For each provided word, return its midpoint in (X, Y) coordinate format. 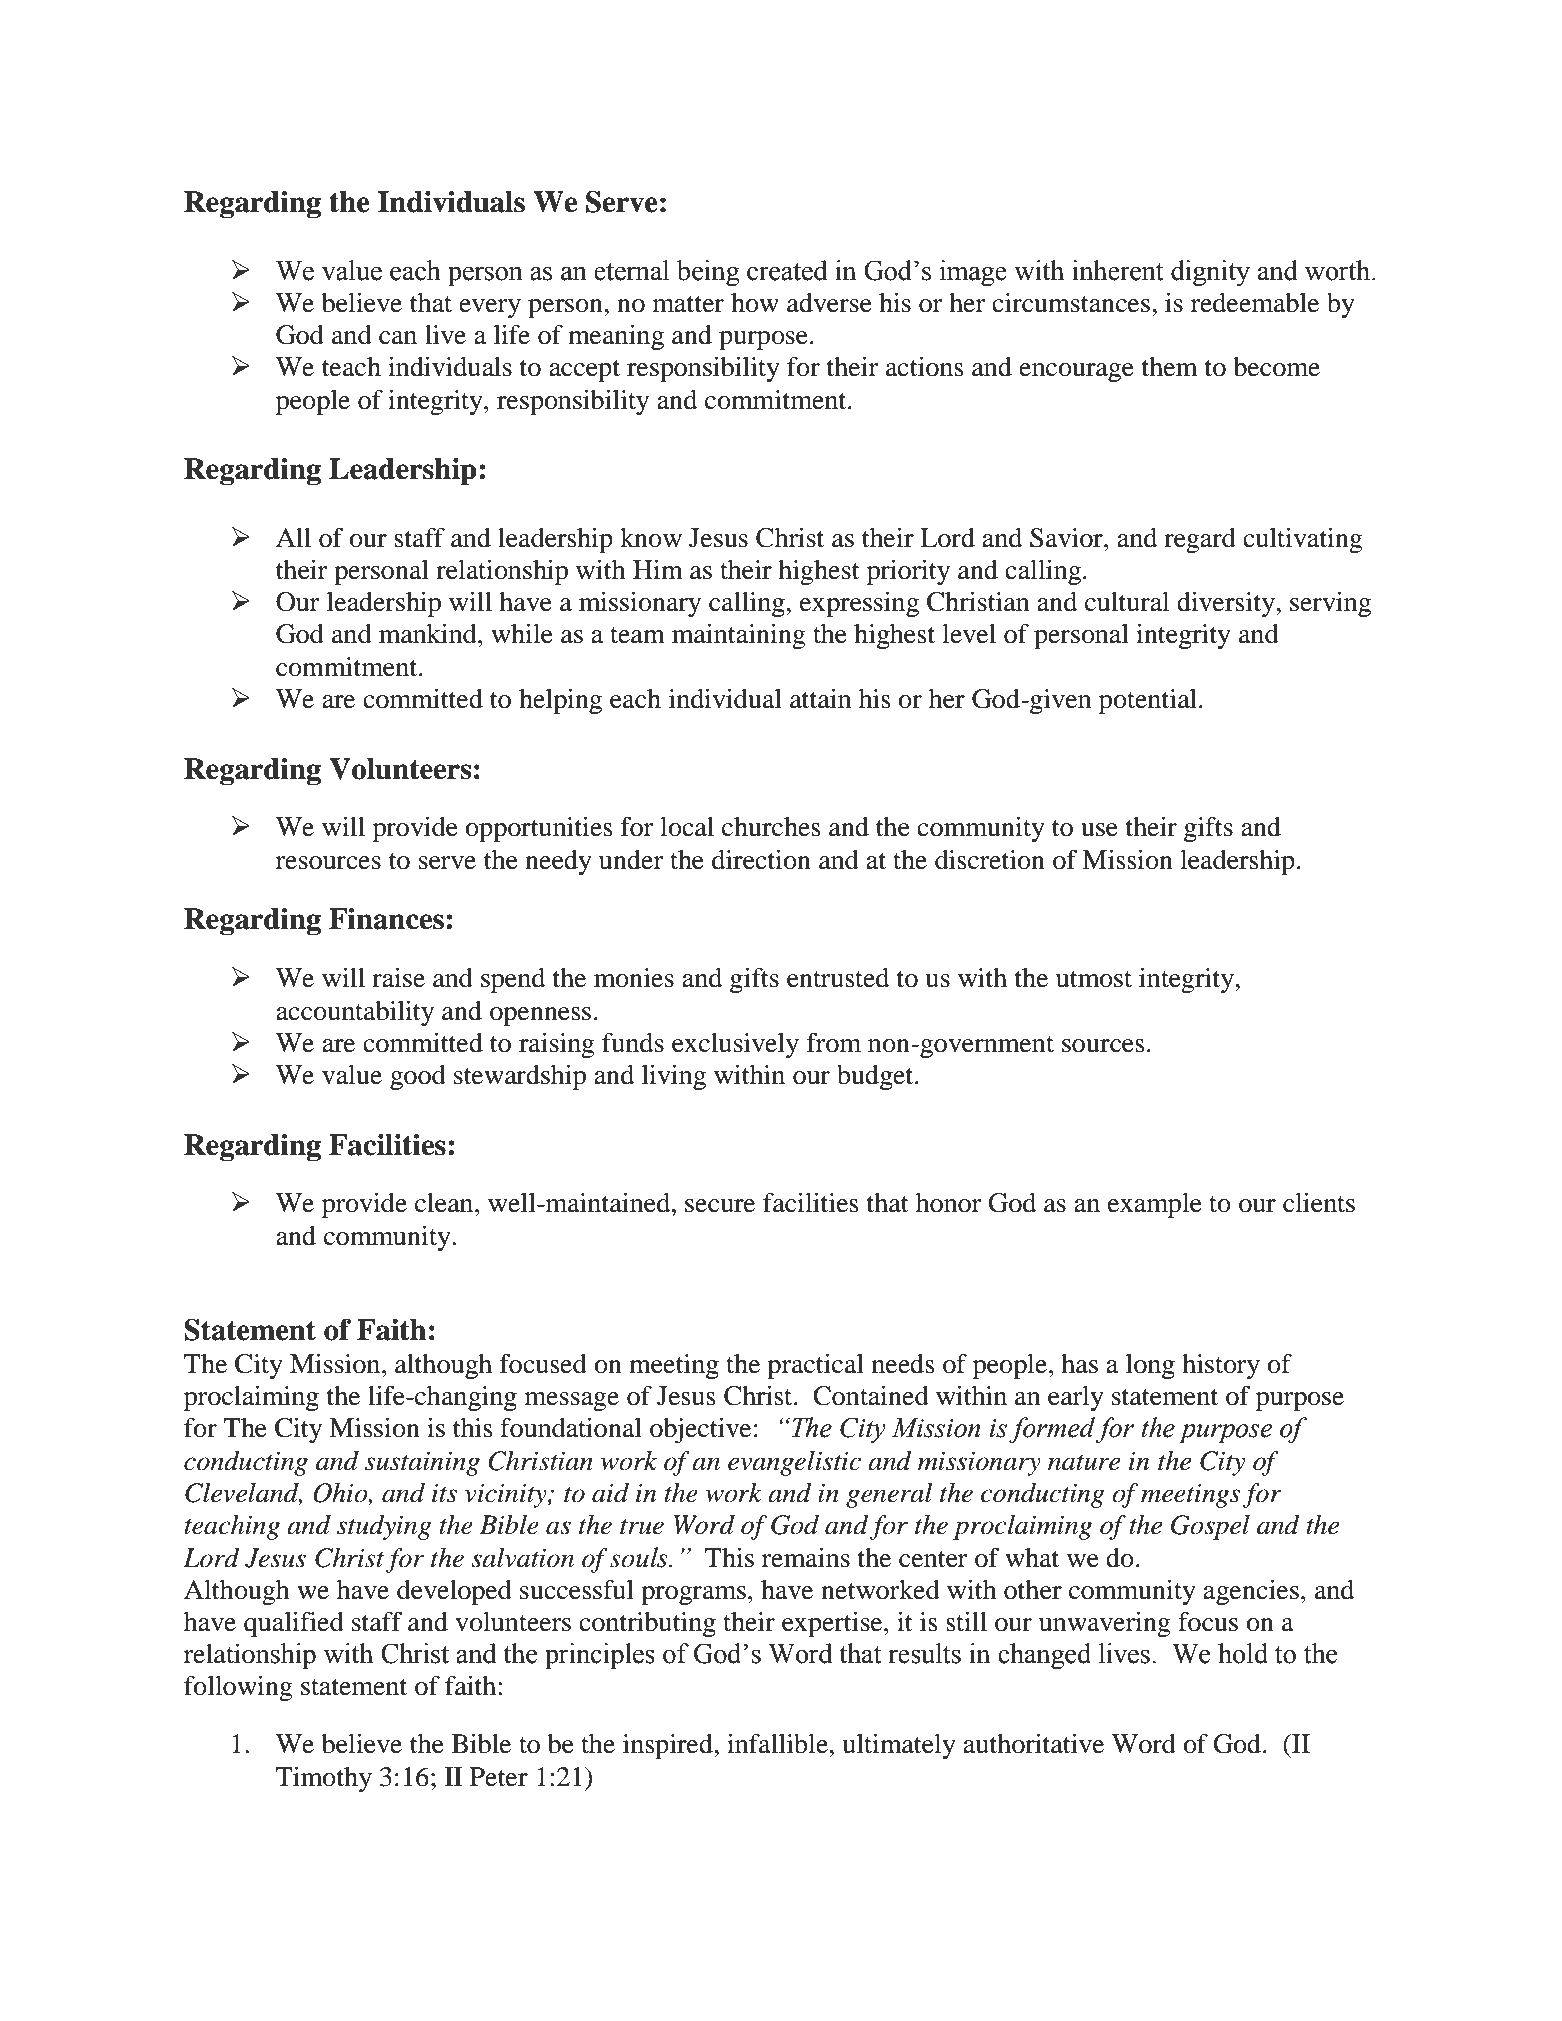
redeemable (1255, 303)
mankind (429, 634)
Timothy (324, 1779)
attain (820, 699)
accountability (355, 1013)
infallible (778, 1743)
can (398, 338)
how (755, 303)
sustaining (422, 1463)
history (1221, 1366)
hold (1243, 1653)
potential (1148, 701)
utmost (1094, 979)
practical (815, 1366)
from (834, 1042)
